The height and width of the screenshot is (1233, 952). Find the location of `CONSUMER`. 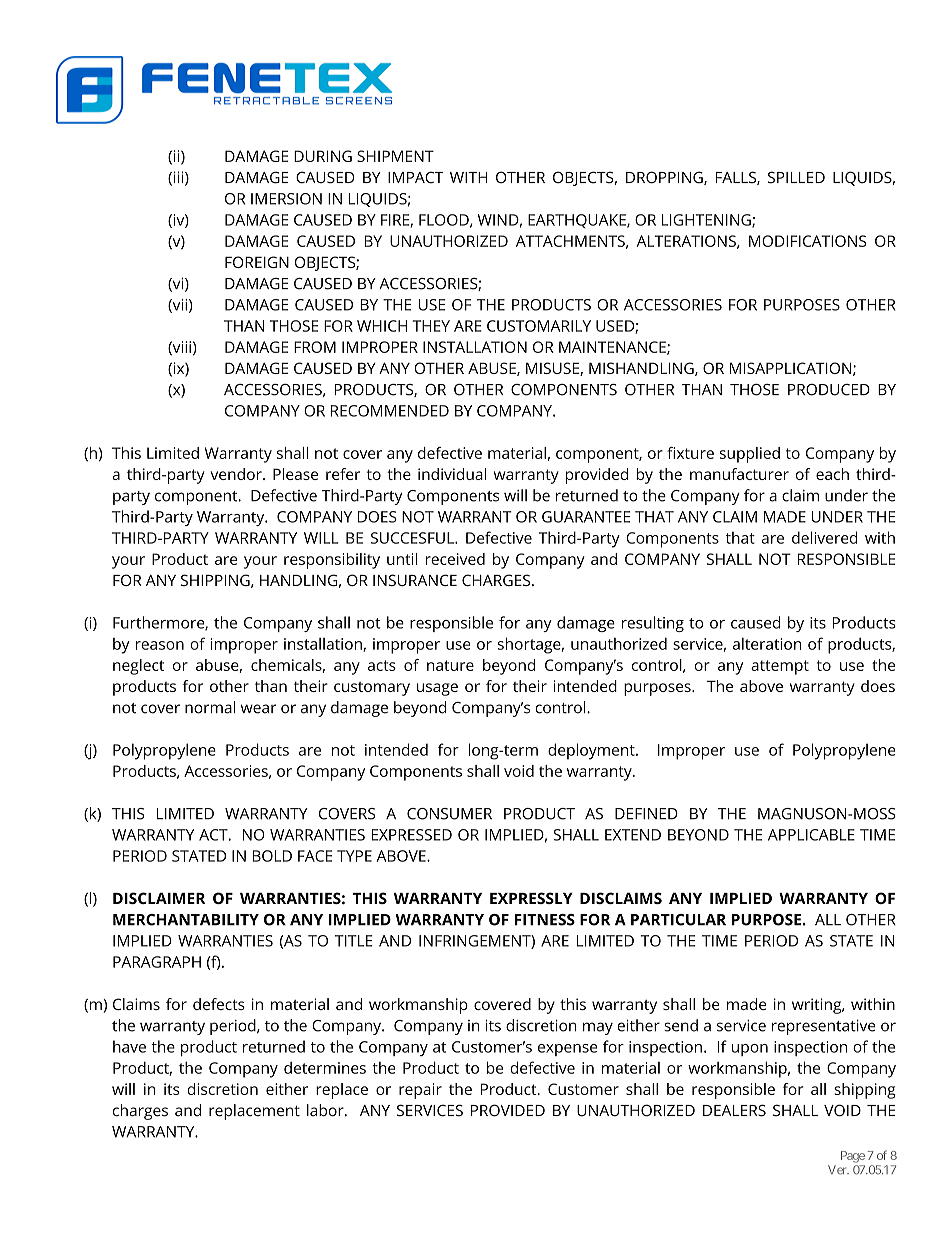

CONSUMER is located at coordinates (449, 814).
